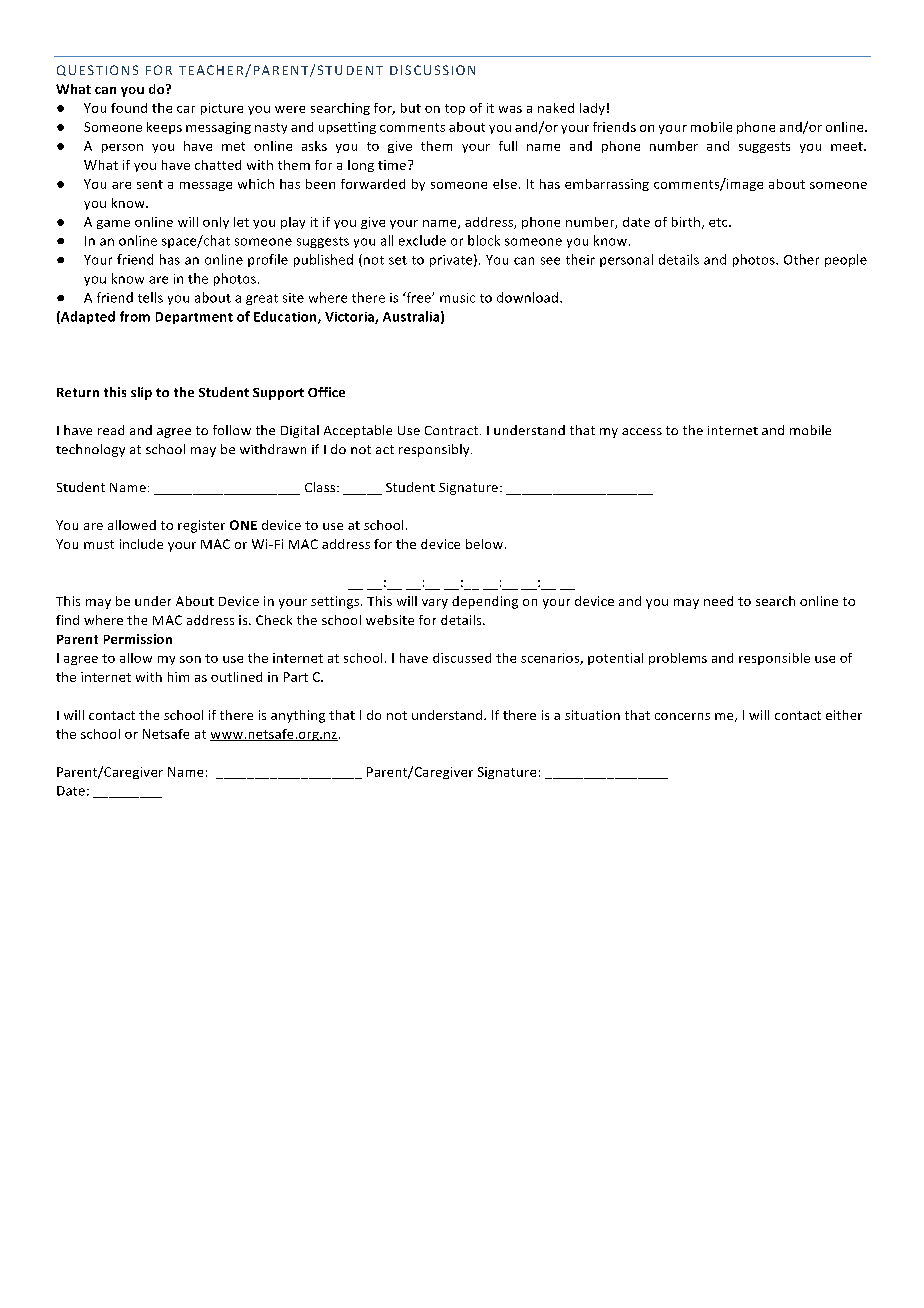  Describe the element at coordinates (719, 222) in the image. I see `etc` at that location.
